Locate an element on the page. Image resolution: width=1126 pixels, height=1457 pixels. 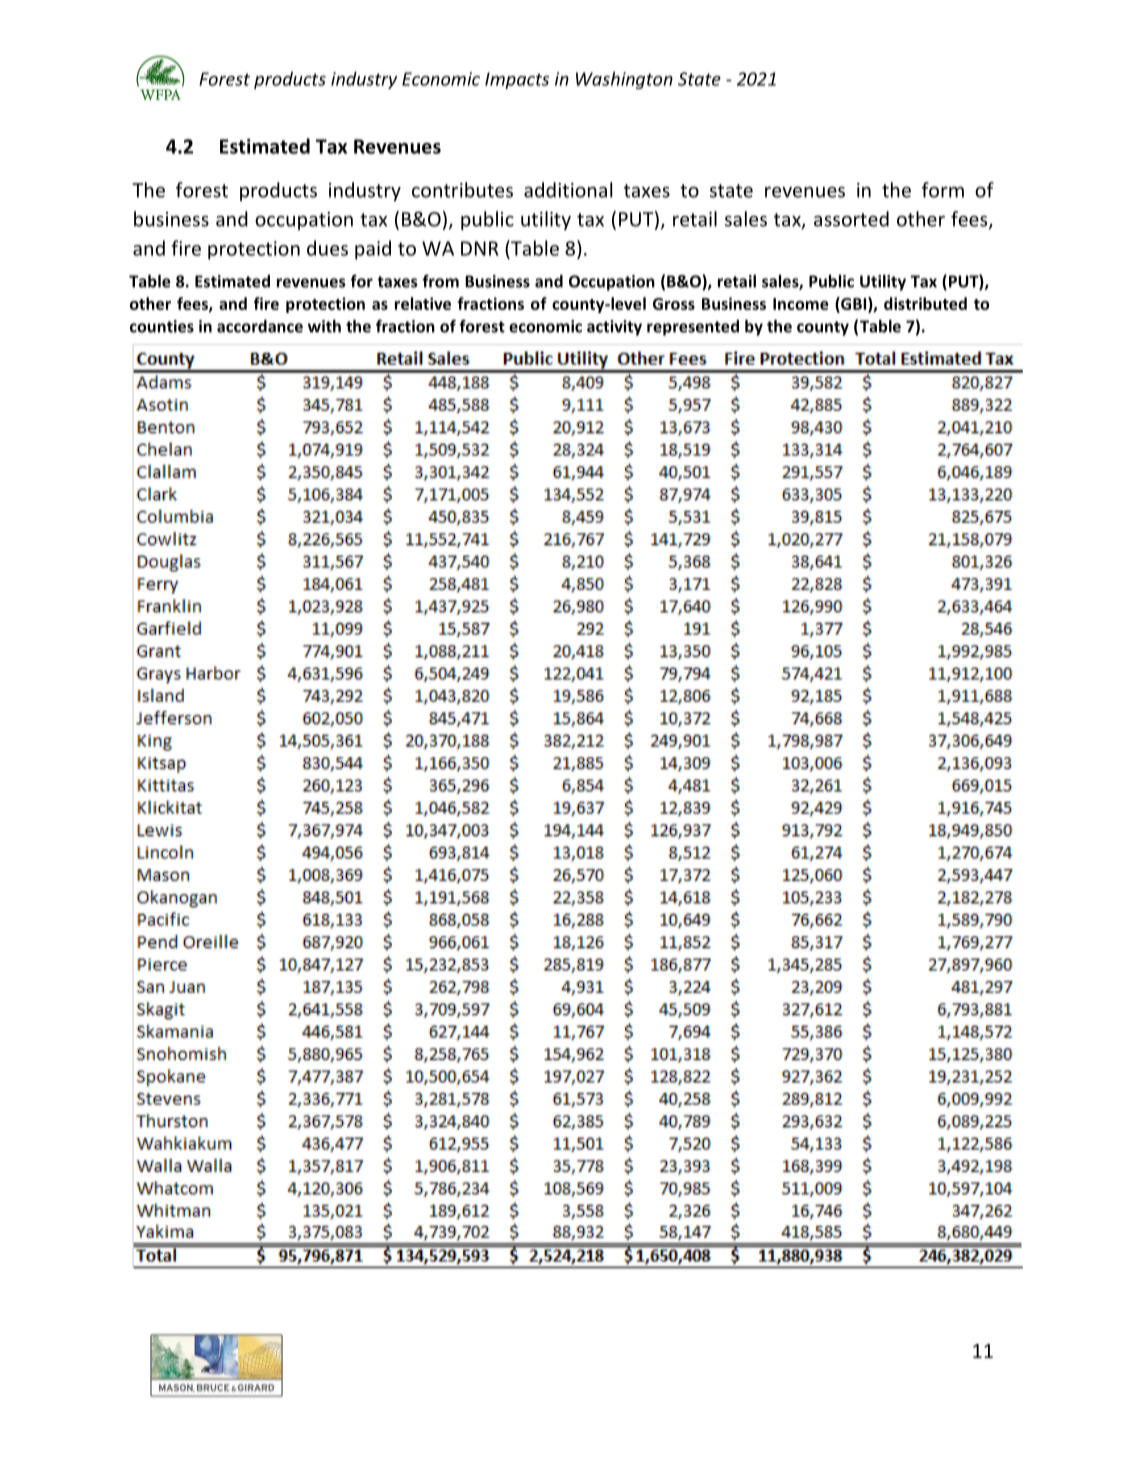
with is located at coordinates (324, 326).
